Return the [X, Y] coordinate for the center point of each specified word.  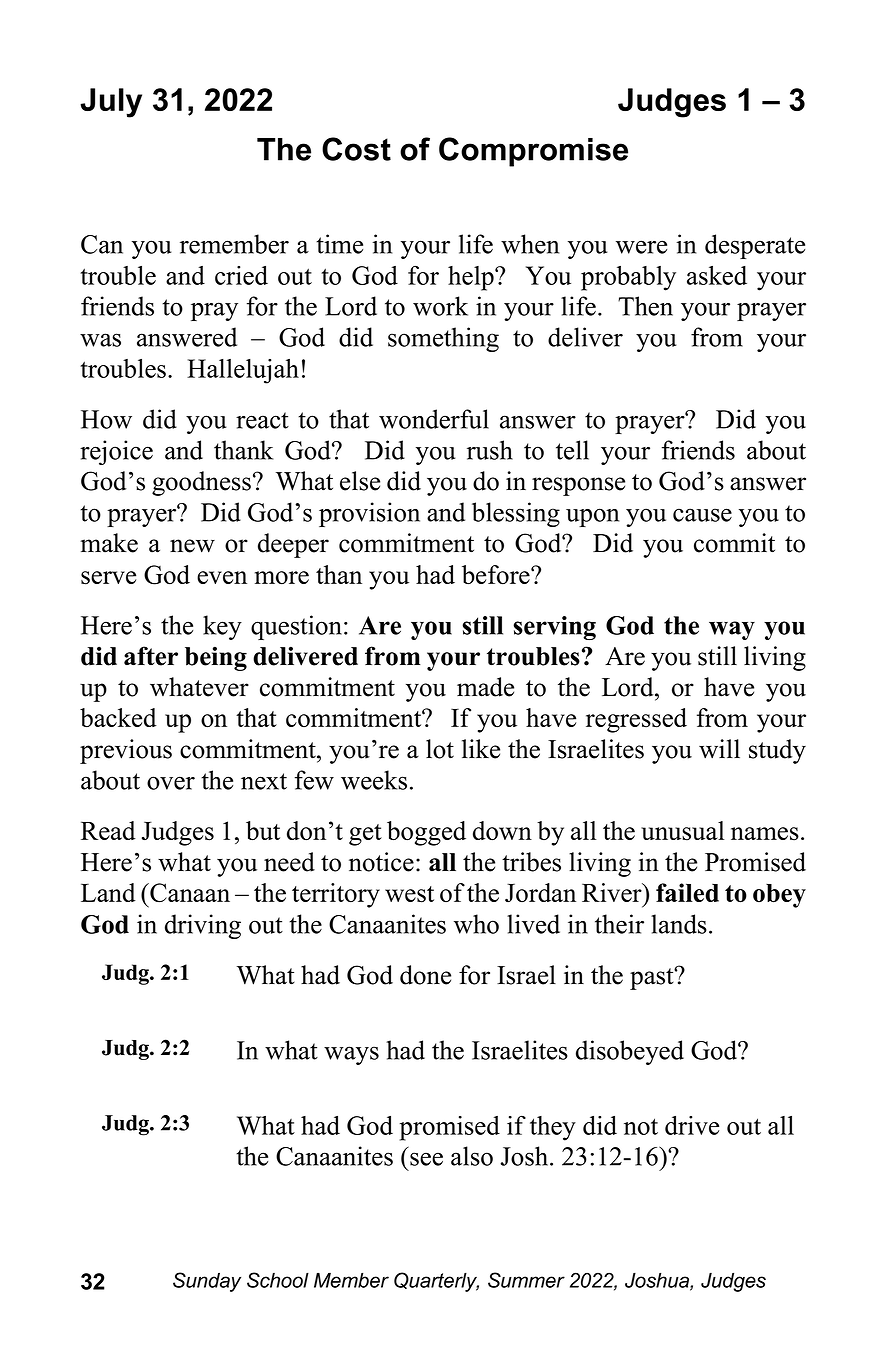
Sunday [207, 1282]
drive [692, 1125]
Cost [356, 149]
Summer [526, 1280]
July [111, 103]
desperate [755, 246]
